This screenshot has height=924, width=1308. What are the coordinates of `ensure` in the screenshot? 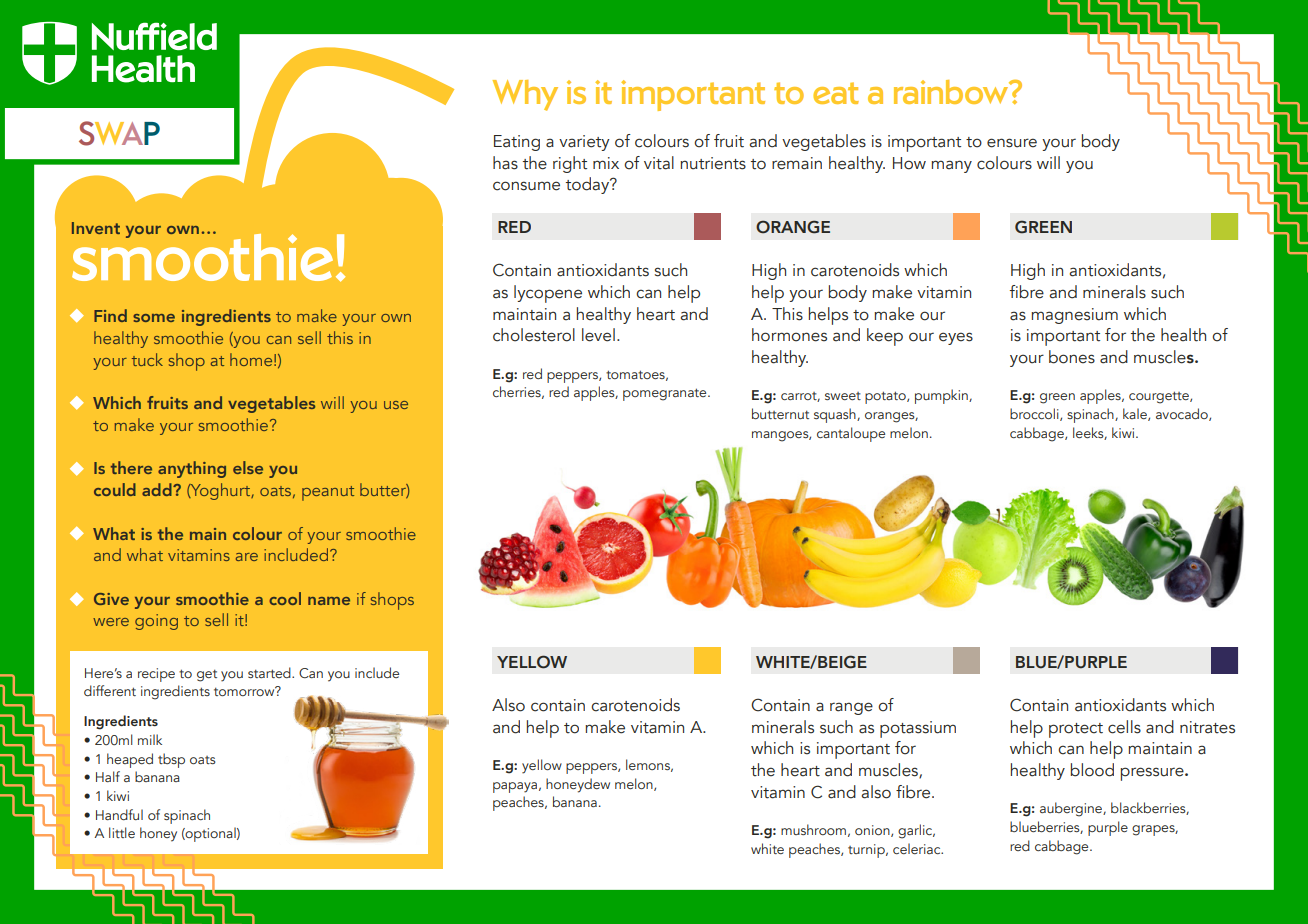 It's located at (1012, 143).
